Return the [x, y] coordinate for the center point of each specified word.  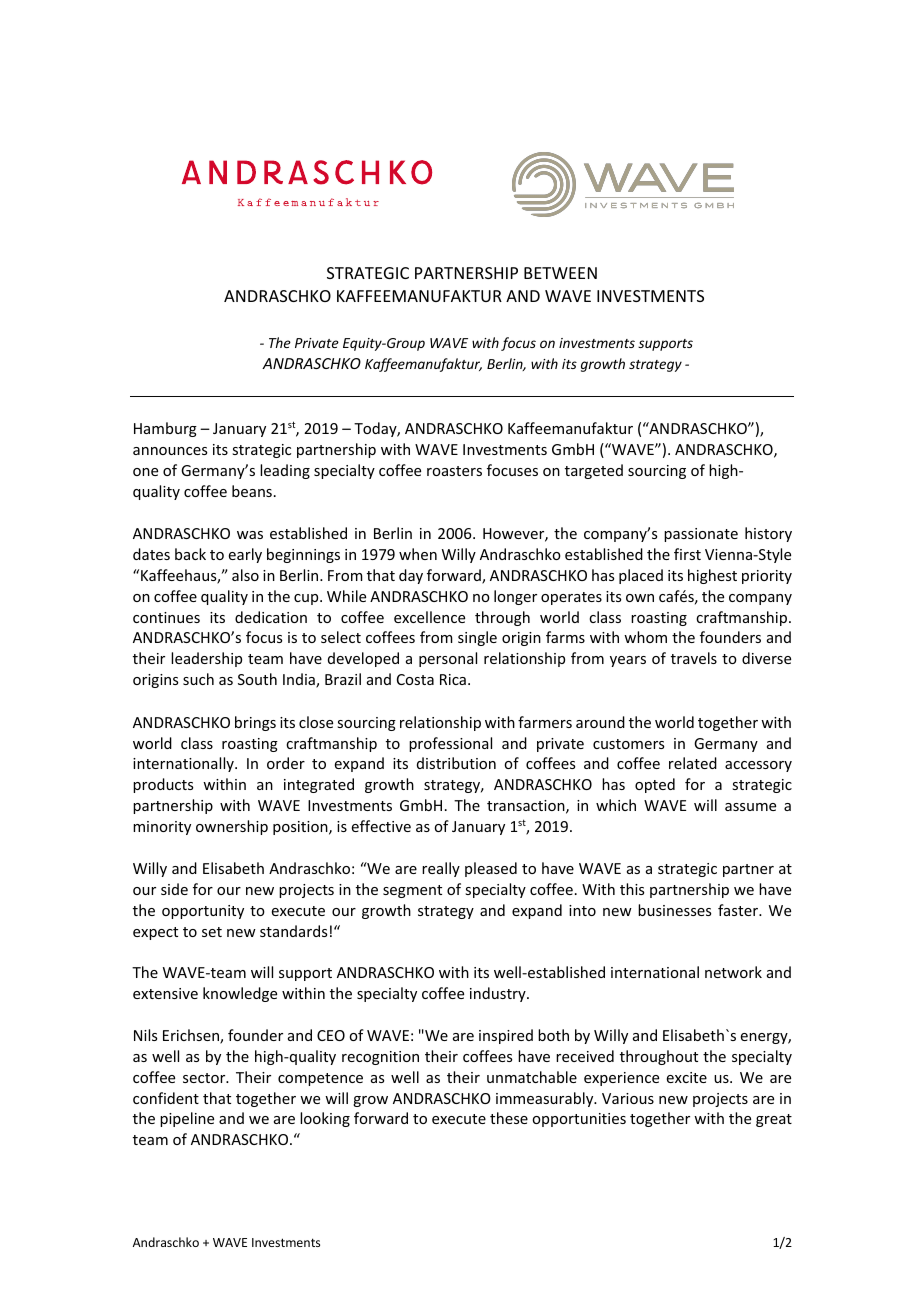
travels [694, 658]
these [509, 1118]
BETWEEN [560, 273]
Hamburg [165, 429]
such [198, 679]
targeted [594, 471]
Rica [453, 679]
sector [205, 1078]
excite [687, 1077]
